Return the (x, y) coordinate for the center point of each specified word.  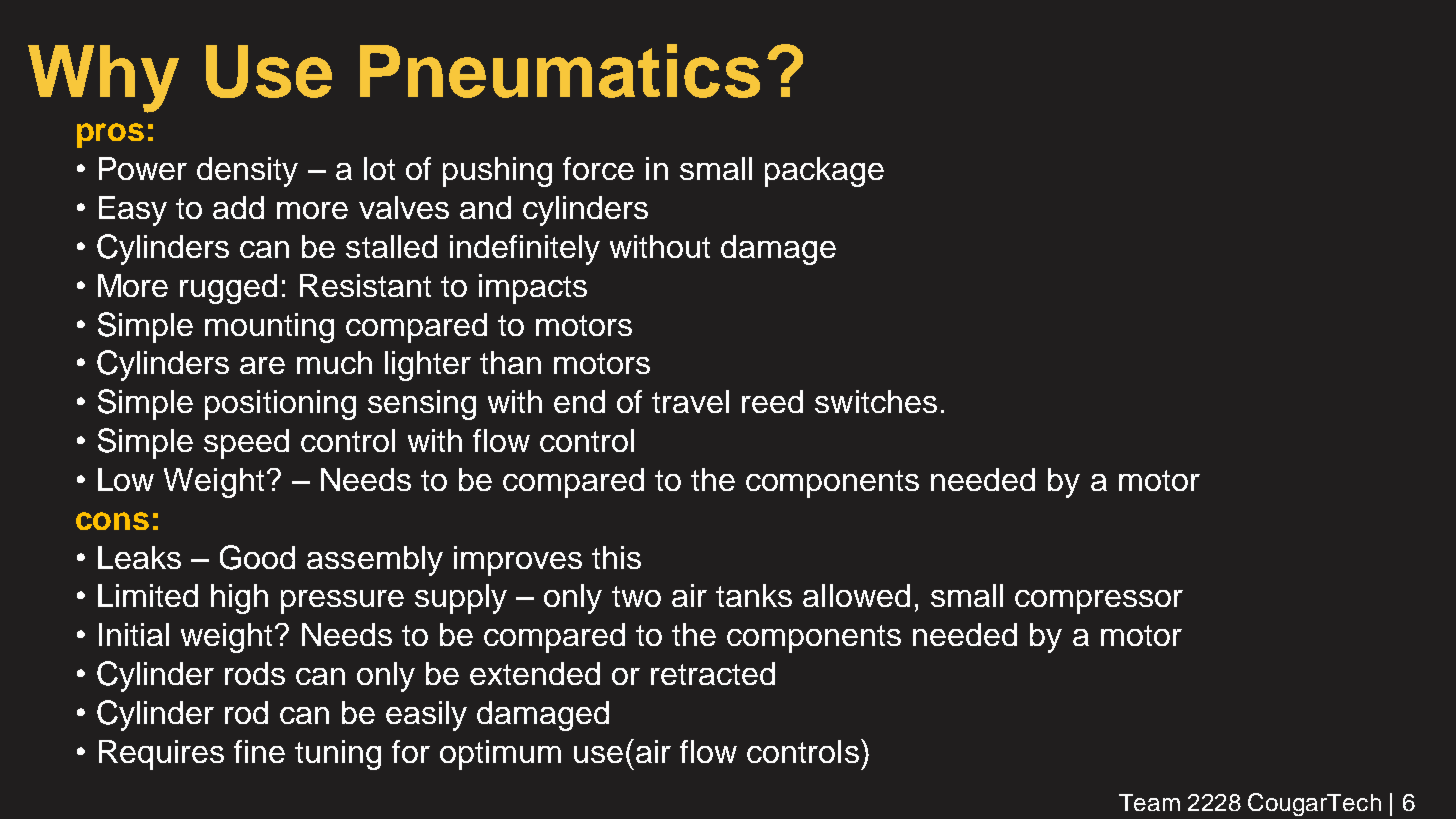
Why (103, 79)
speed (246, 444)
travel (690, 401)
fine (259, 751)
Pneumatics (560, 71)
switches (876, 401)
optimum (500, 755)
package (824, 172)
